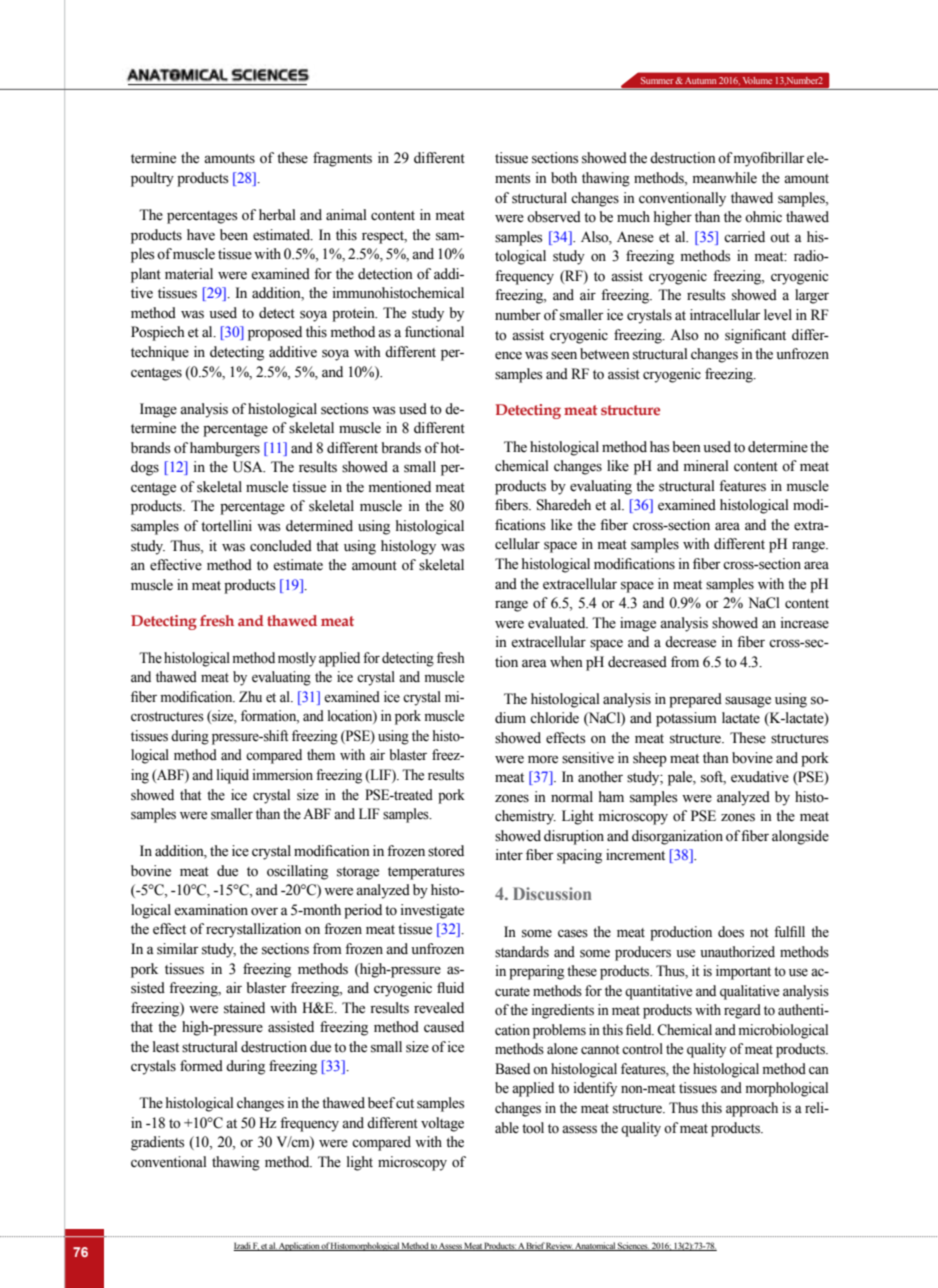 This page has width=938, height=1288. Describe the element at coordinates (564, 178) in the page. I see `both` at that location.
